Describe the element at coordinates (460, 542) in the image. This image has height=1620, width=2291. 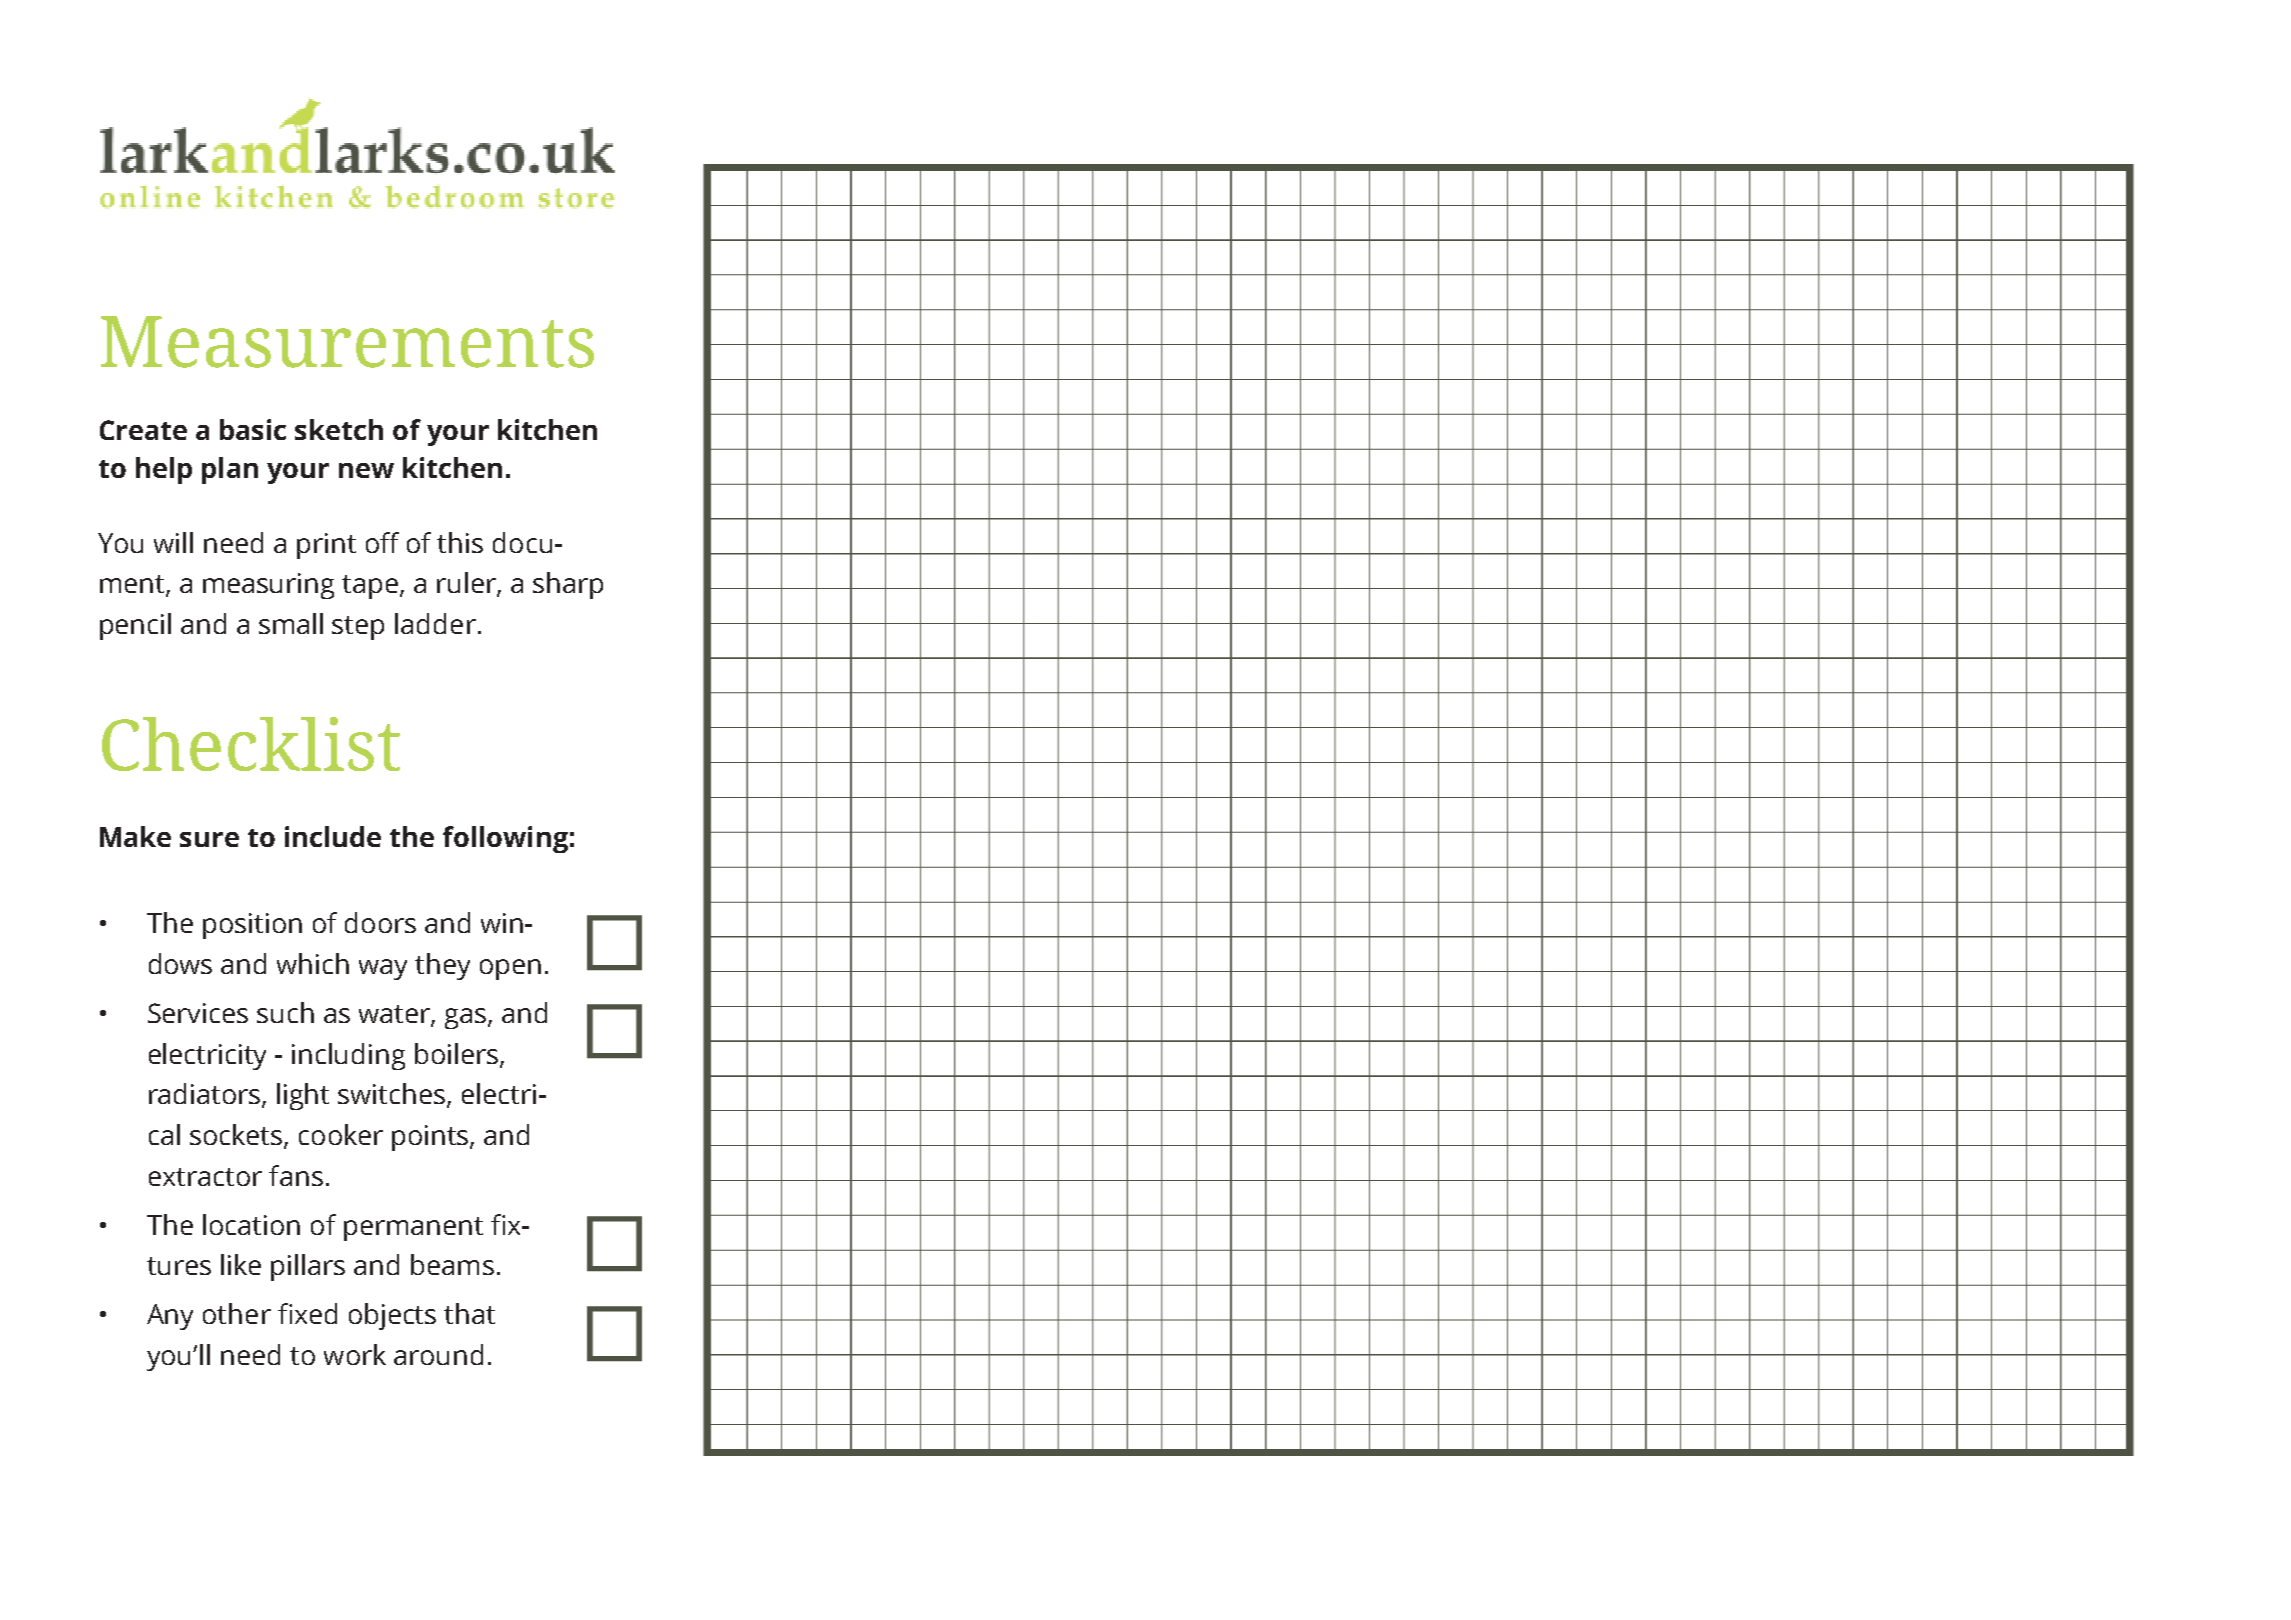
I see `this` at that location.
